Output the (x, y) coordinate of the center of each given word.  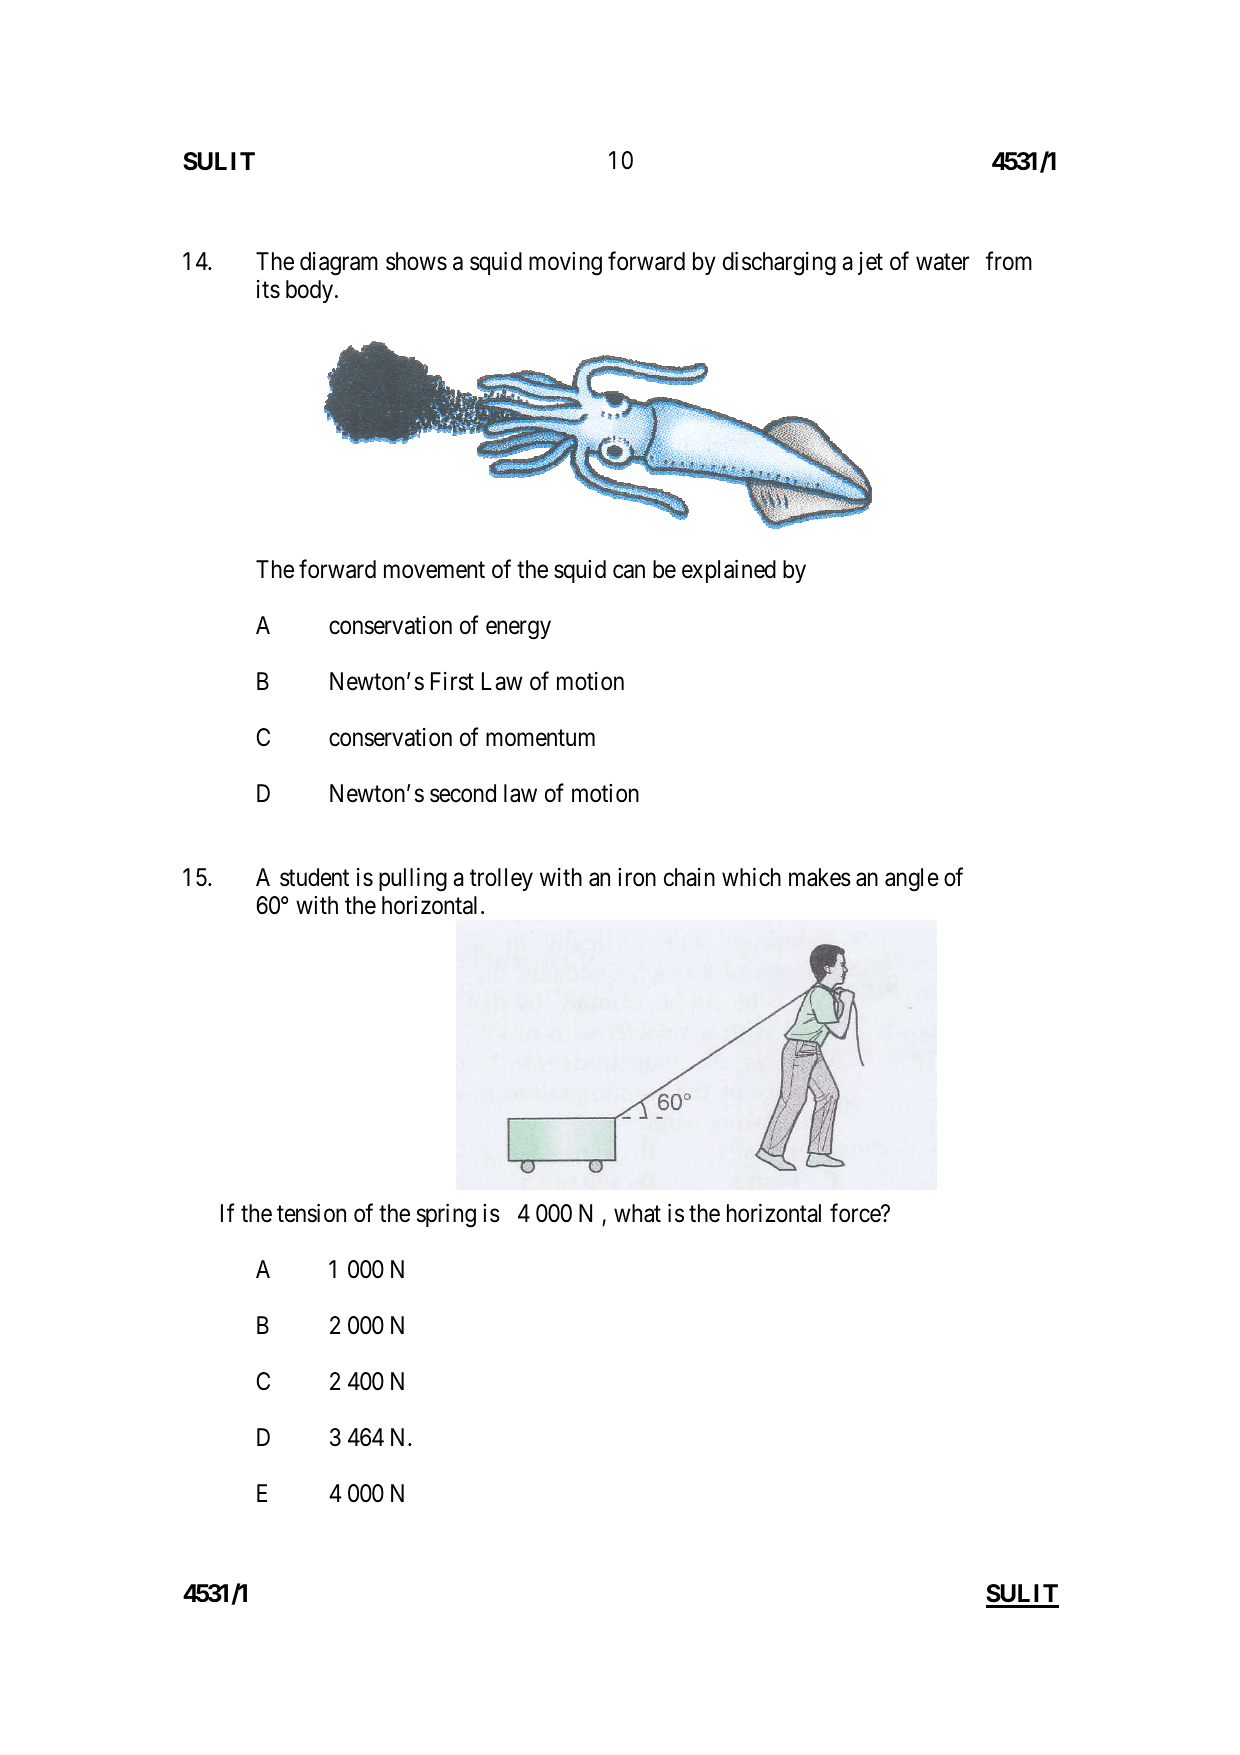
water (942, 262)
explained (729, 571)
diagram (339, 264)
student (314, 877)
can (629, 572)
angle (912, 880)
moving (565, 264)
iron (637, 877)
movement (434, 570)
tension (311, 1213)
